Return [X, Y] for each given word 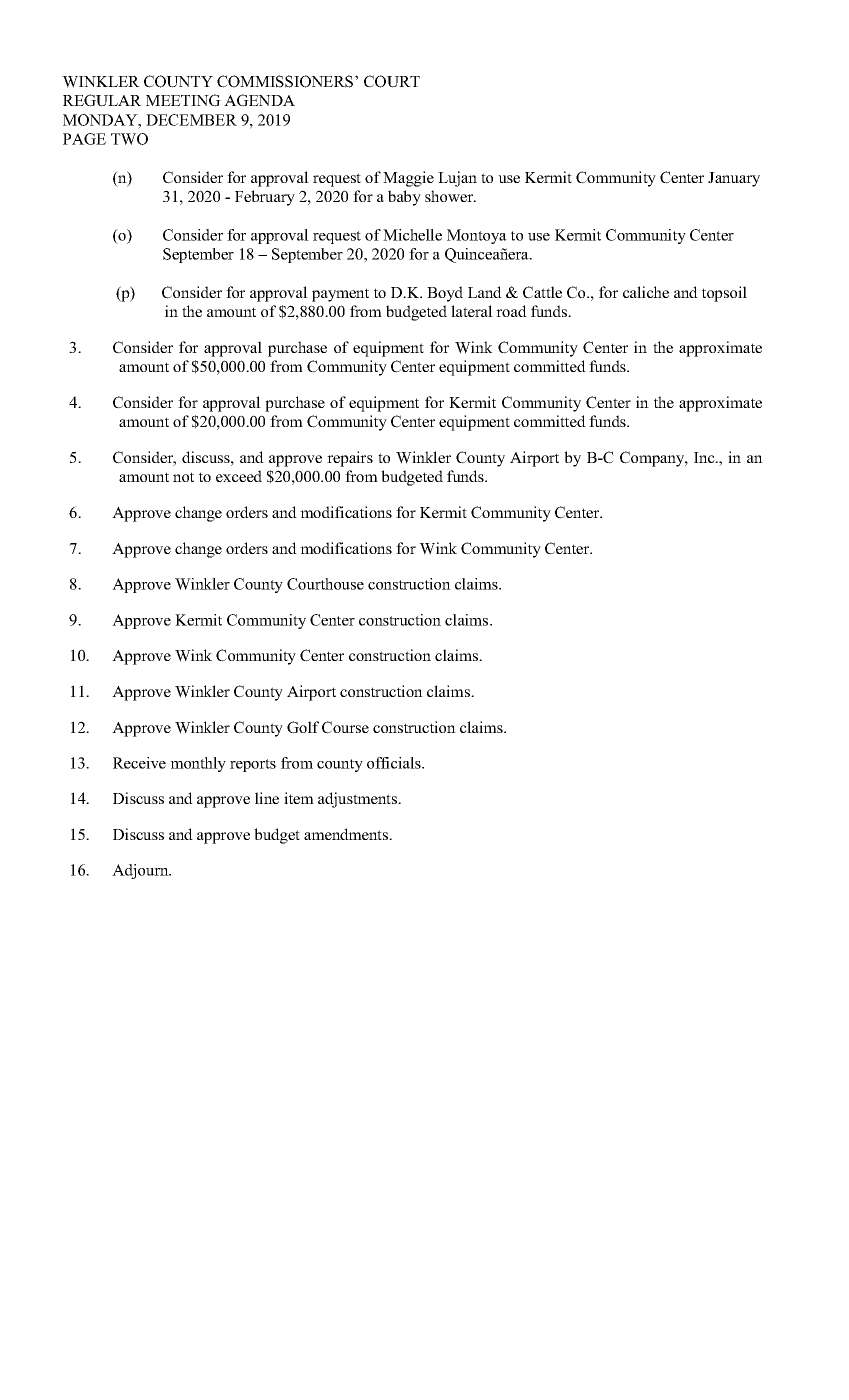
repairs [350, 459]
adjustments [358, 800]
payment [340, 295]
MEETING [183, 100]
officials [395, 763]
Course [345, 727]
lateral [472, 311]
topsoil [724, 294]
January [734, 179]
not [183, 477]
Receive [139, 763]
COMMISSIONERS [286, 81]
